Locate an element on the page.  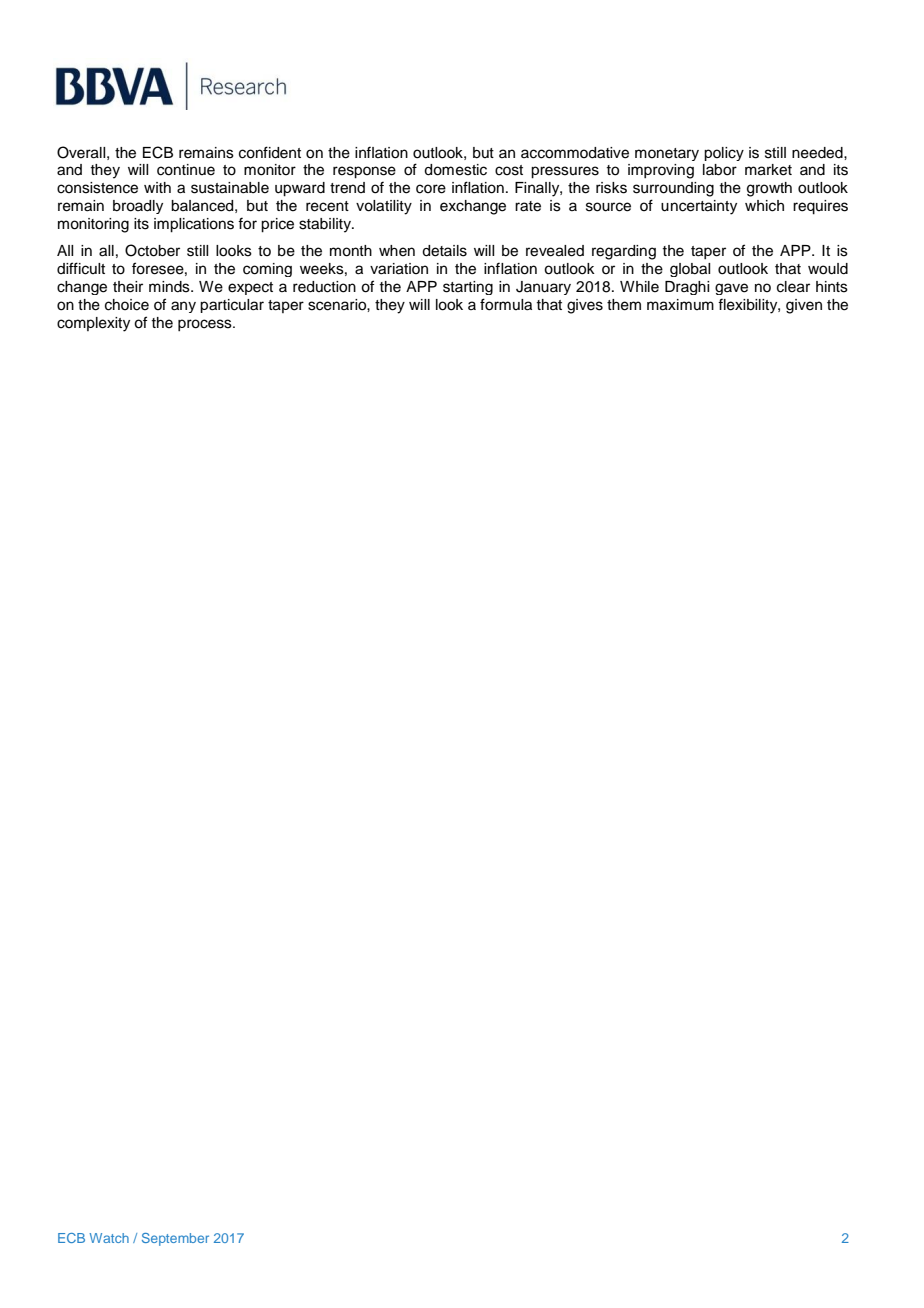
growth is located at coordinates (769, 189).
